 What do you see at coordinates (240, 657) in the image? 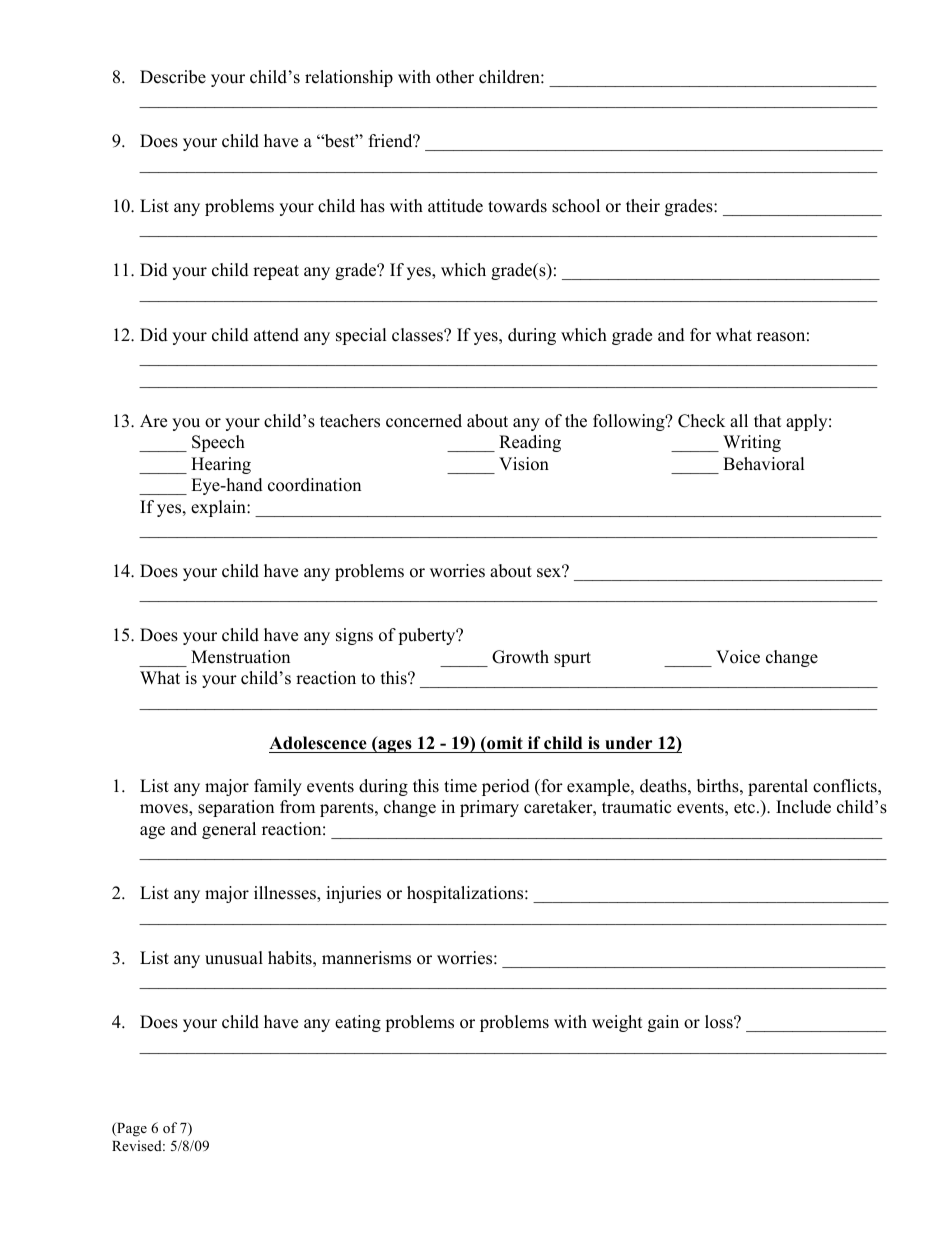
I see `Menstruation` at bounding box center [240, 657].
